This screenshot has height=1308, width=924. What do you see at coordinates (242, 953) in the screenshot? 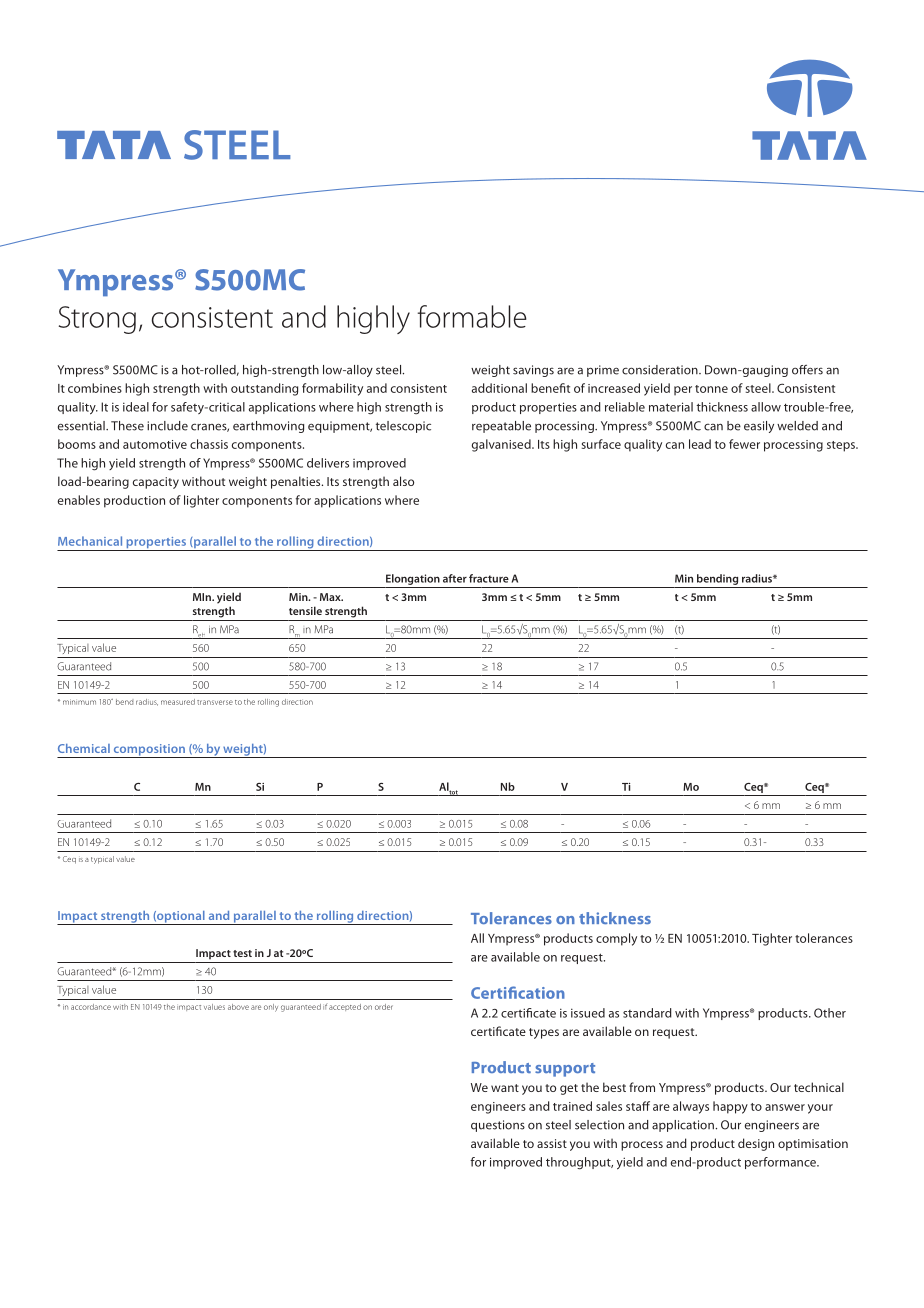
I see `test` at bounding box center [242, 953].
